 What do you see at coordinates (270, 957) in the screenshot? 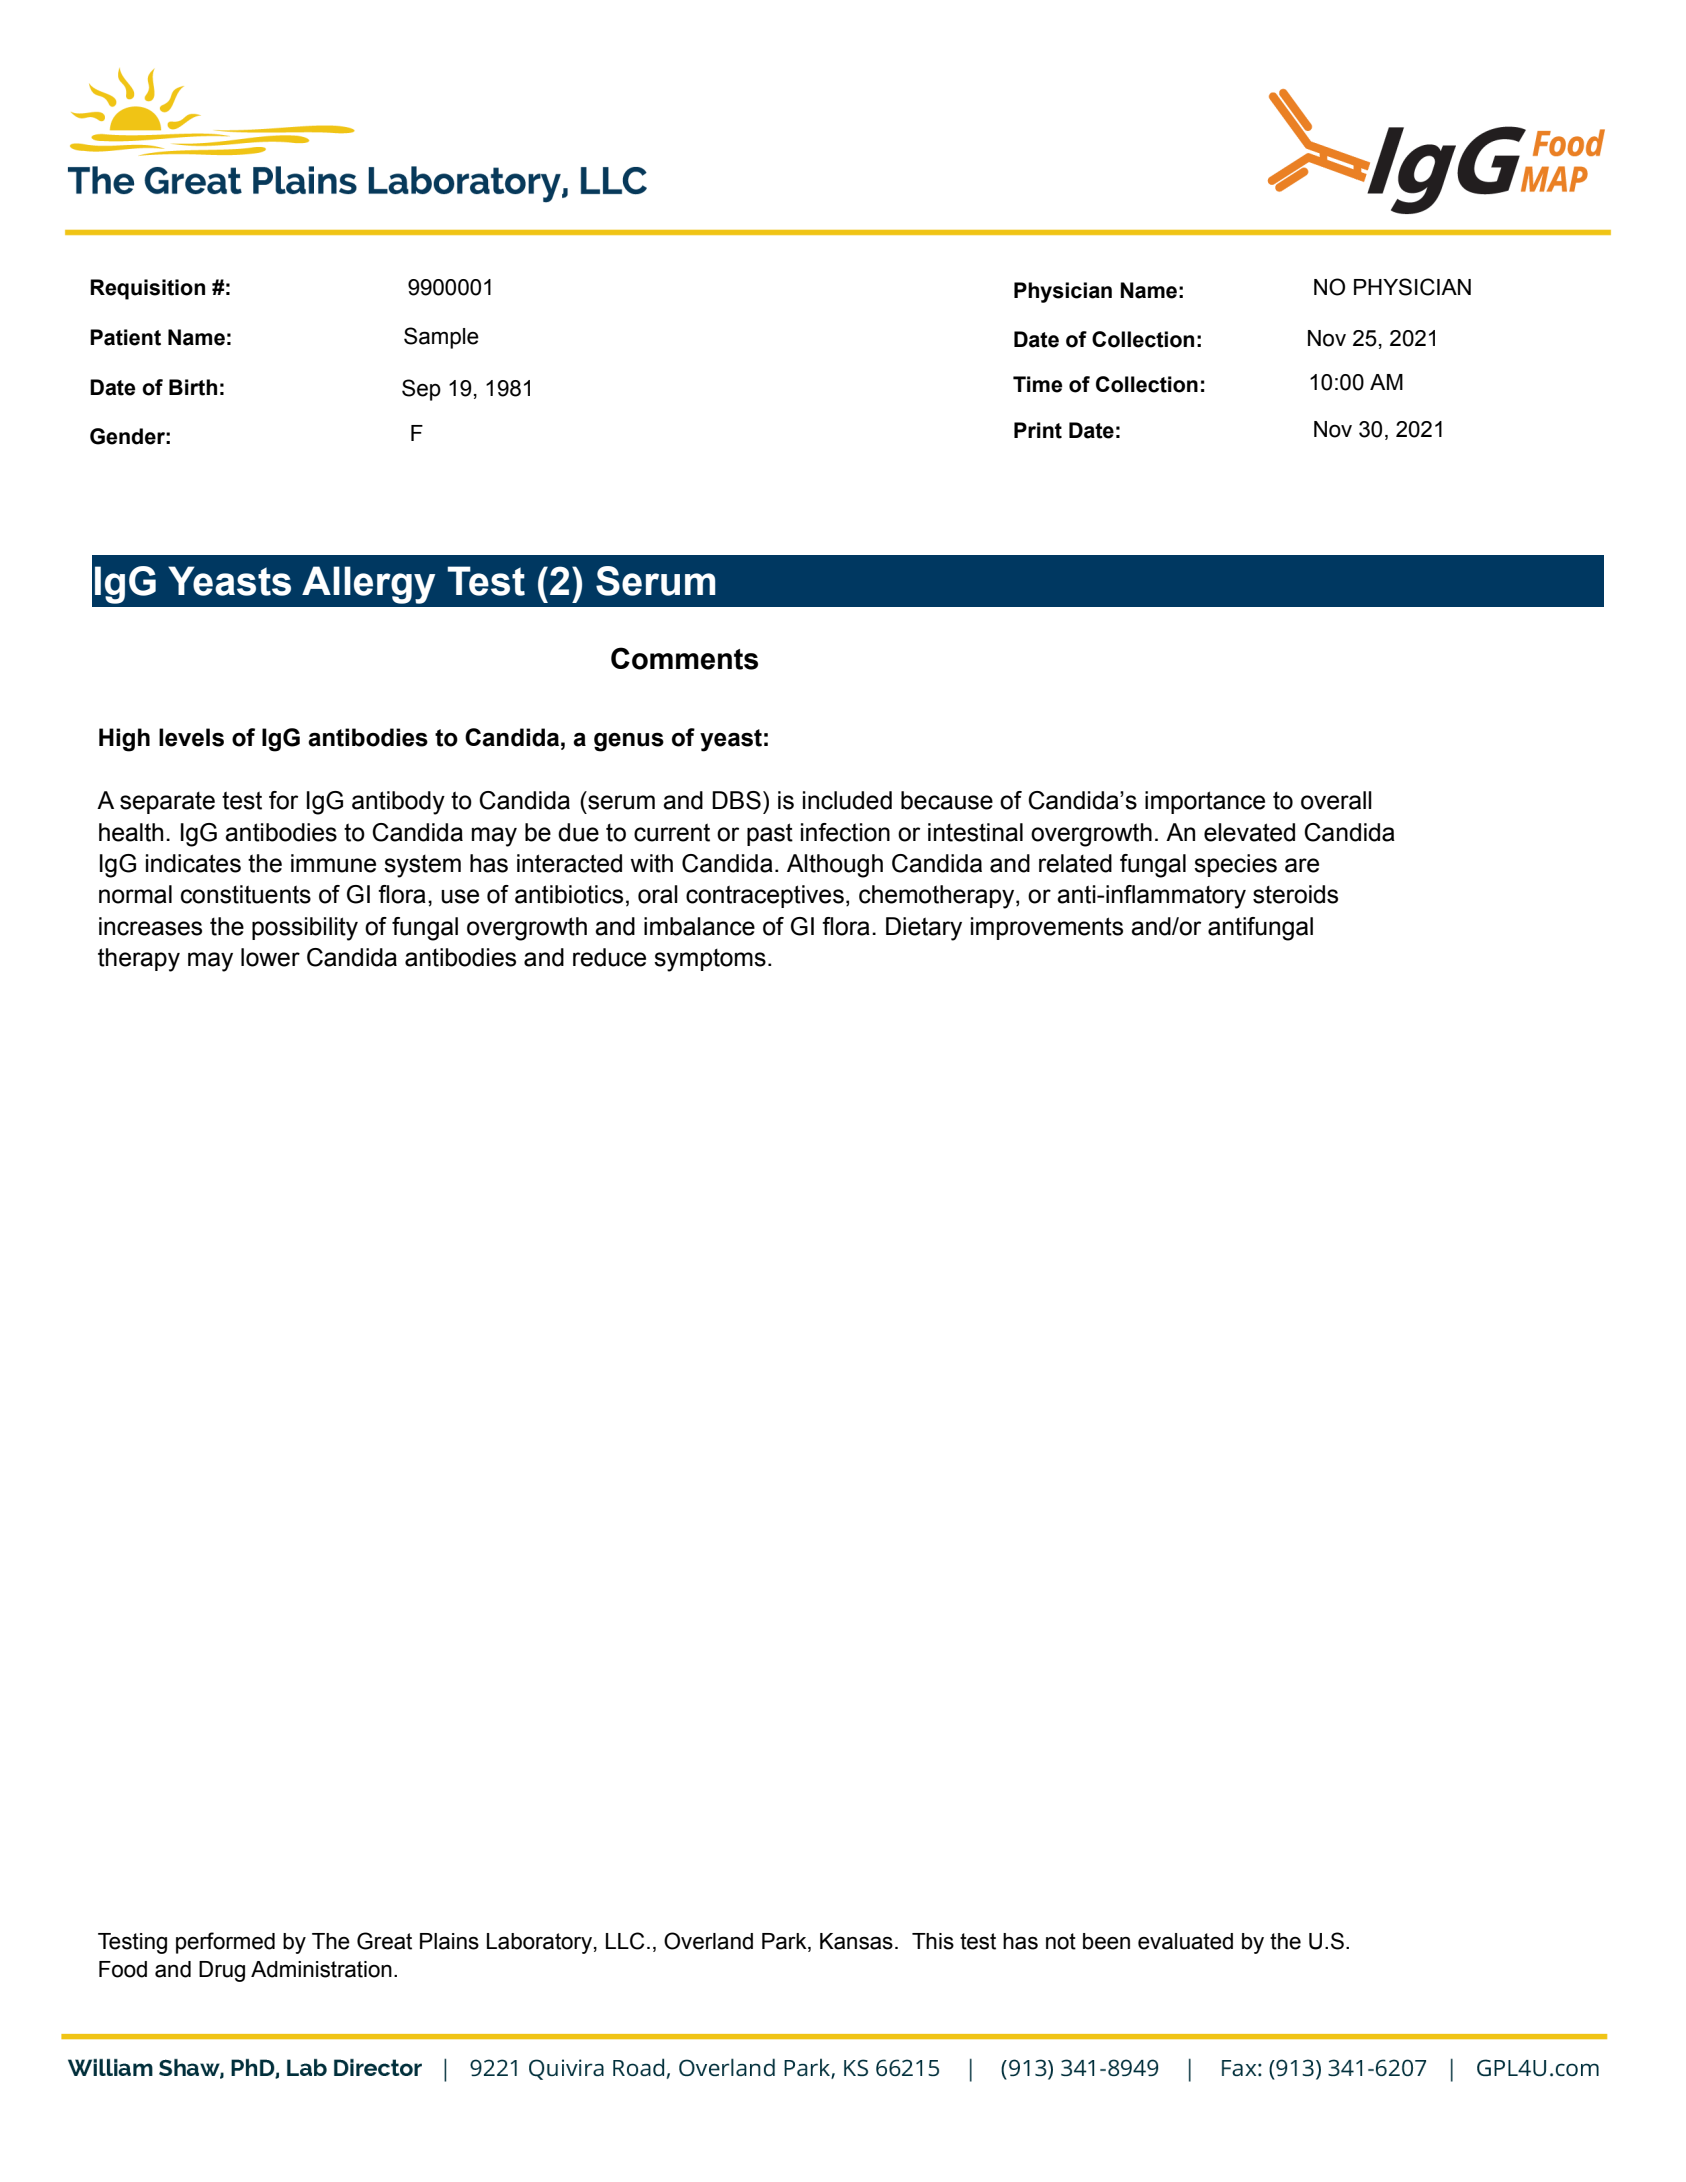
I see `lower` at bounding box center [270, 957].
